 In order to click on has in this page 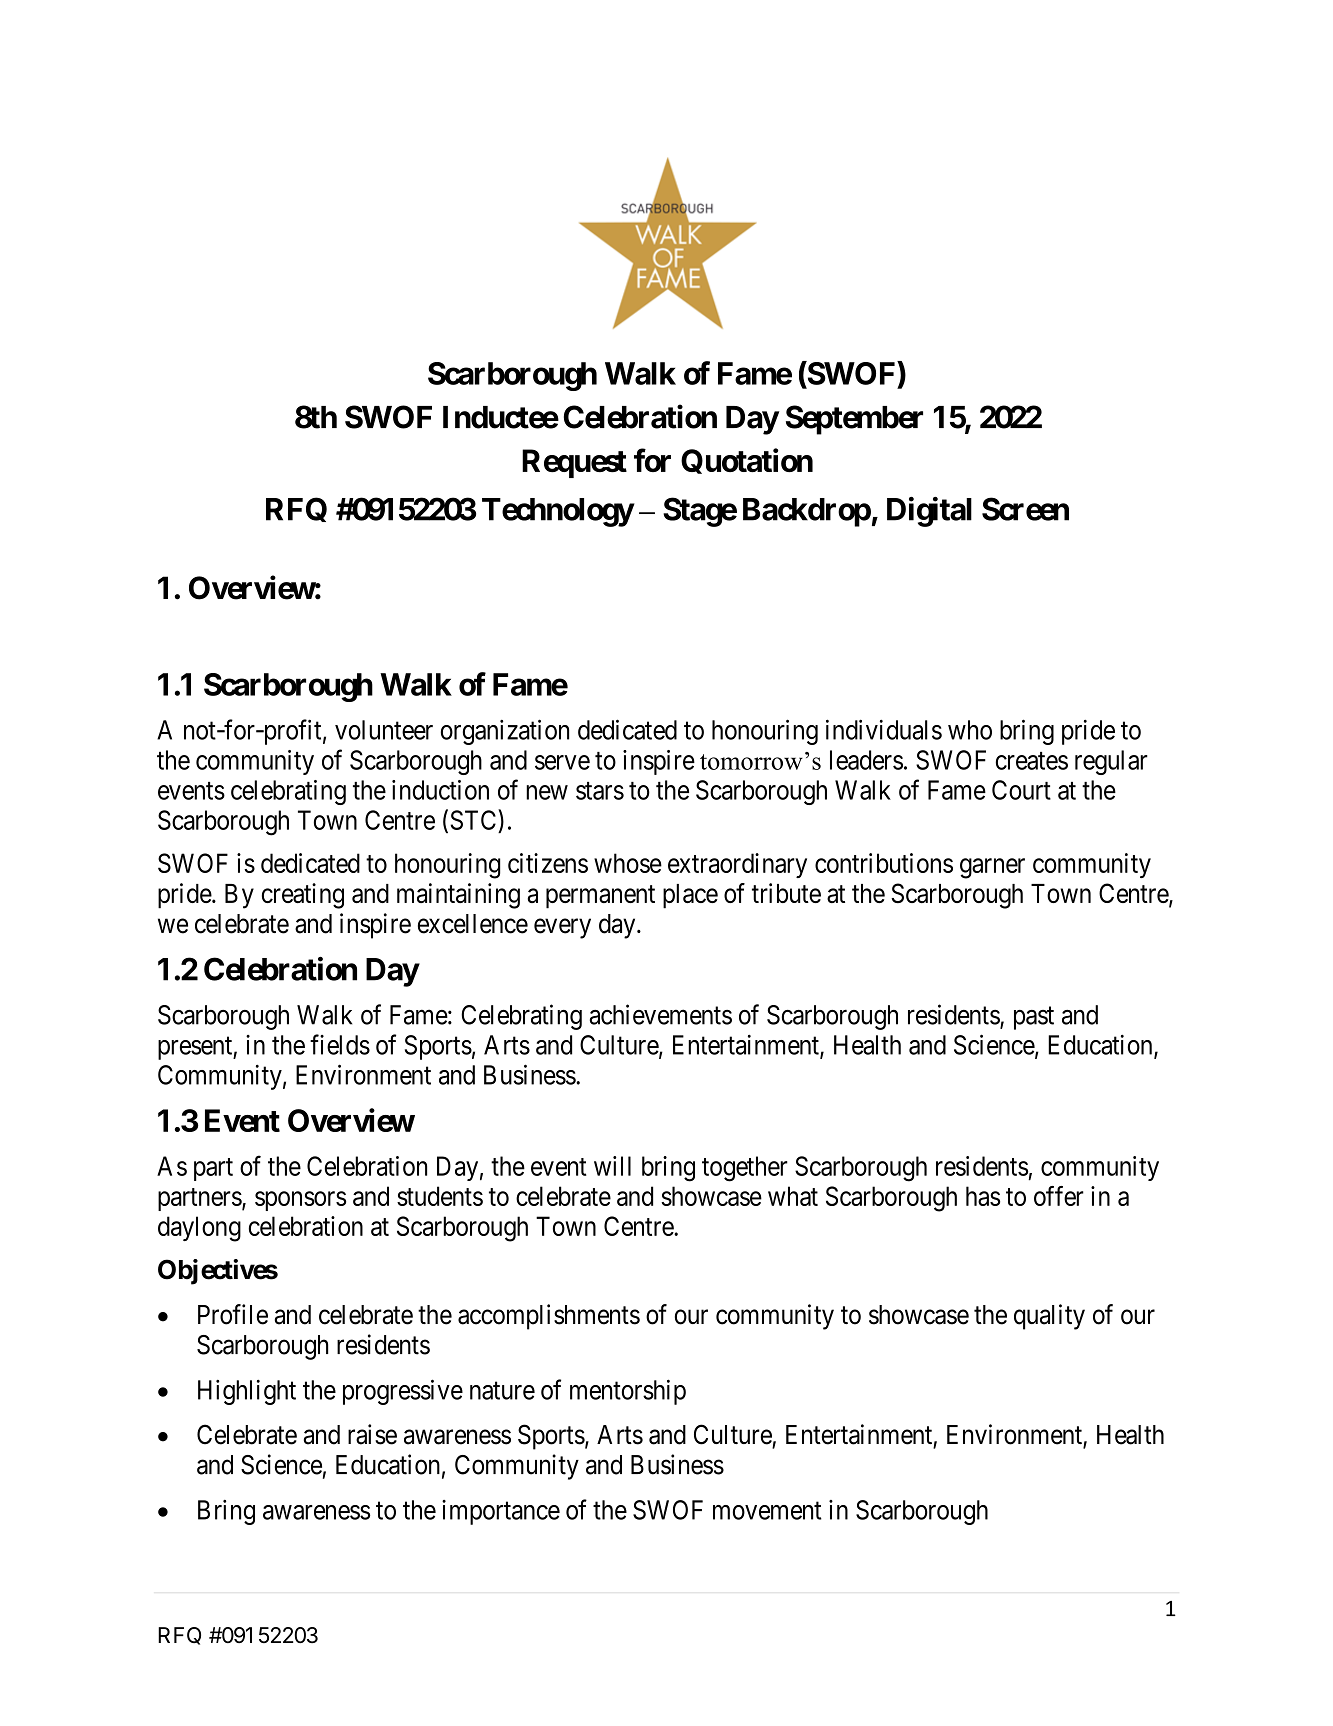, I will do `click(983, 1196)`.
